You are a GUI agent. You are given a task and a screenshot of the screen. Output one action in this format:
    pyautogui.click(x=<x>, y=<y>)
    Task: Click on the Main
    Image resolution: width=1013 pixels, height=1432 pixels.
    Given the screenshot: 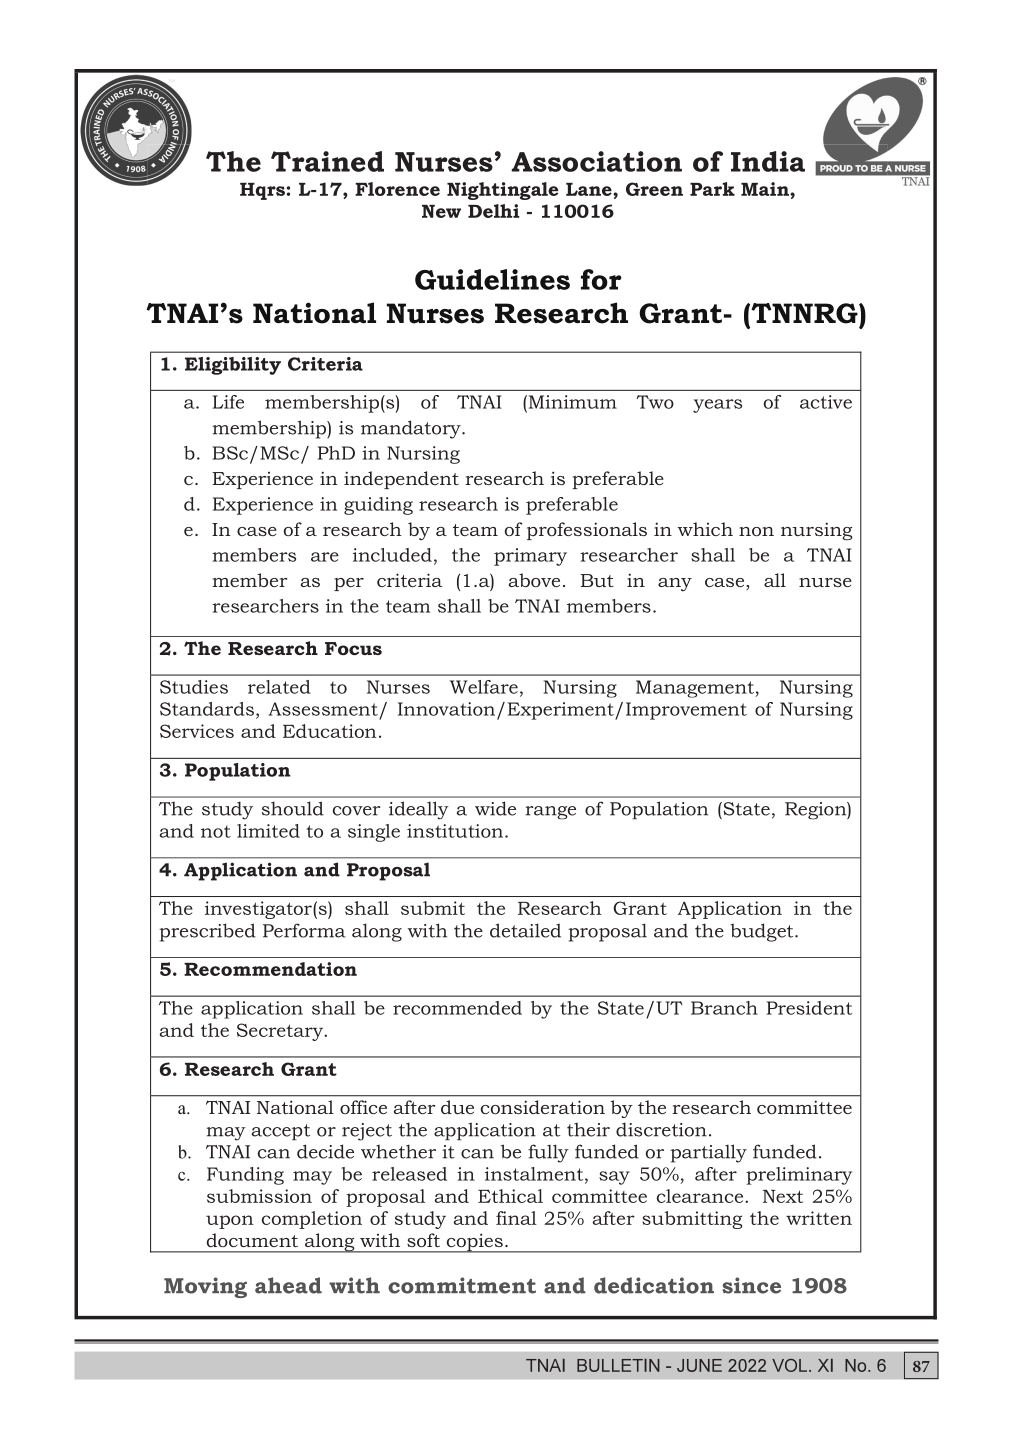 What is the action you would take?
    pyautogui.click(x=766, y=189)
